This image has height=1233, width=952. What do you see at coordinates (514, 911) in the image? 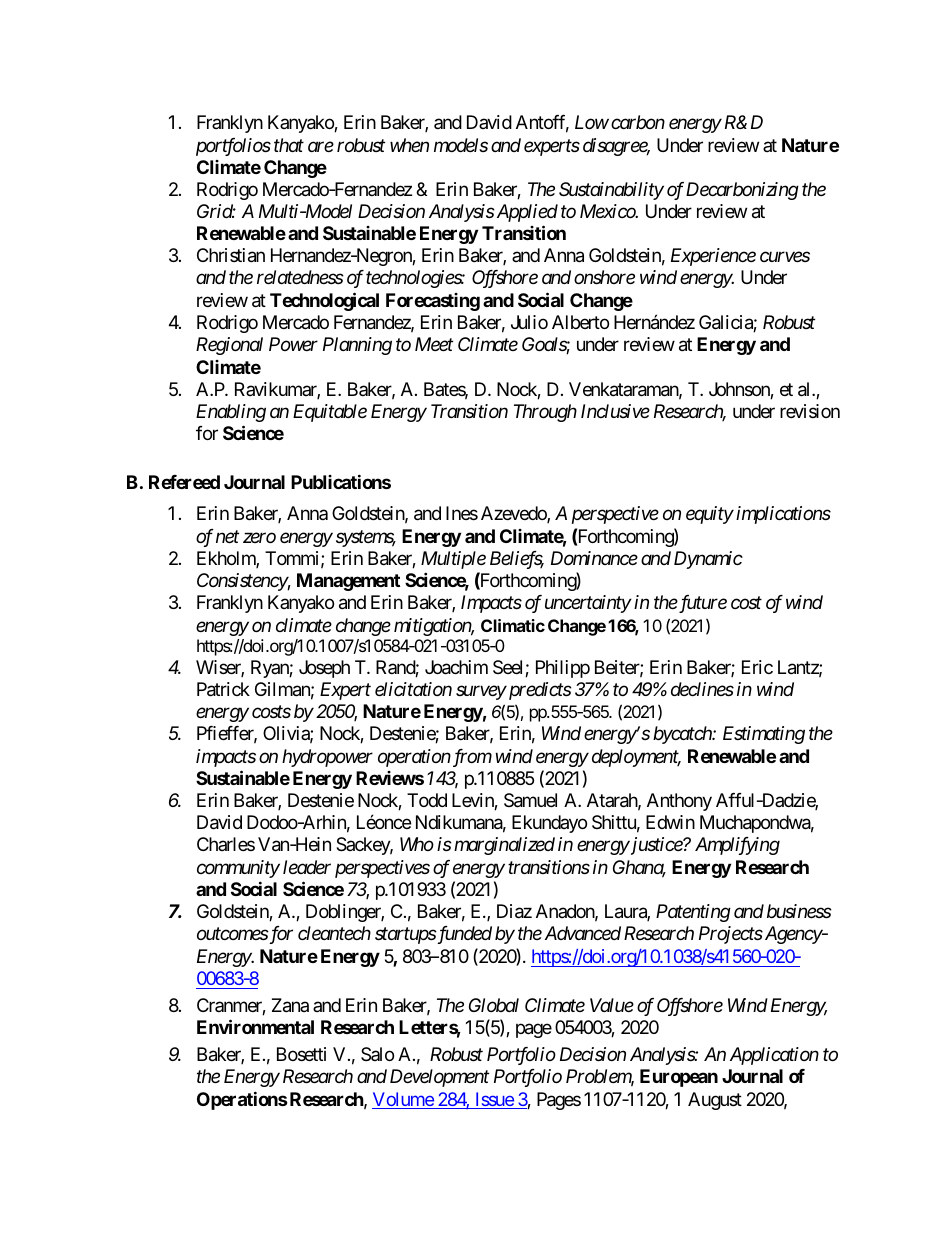
I see `Diaz` at bounding box center [514, 911].
